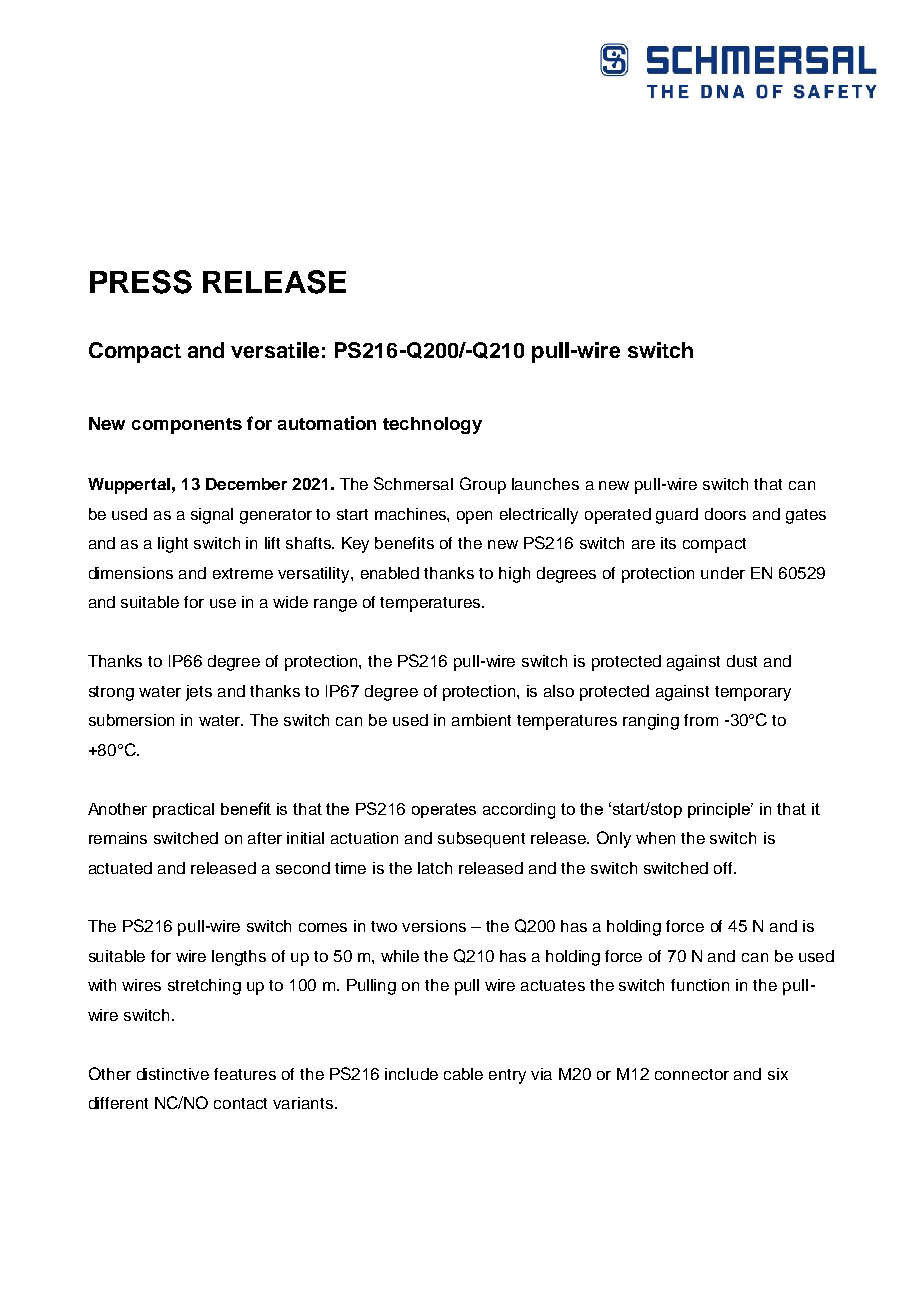  What do you see at coordinates (199, 693) in the document?
I see `jets` at bounding box center [199, 693].
